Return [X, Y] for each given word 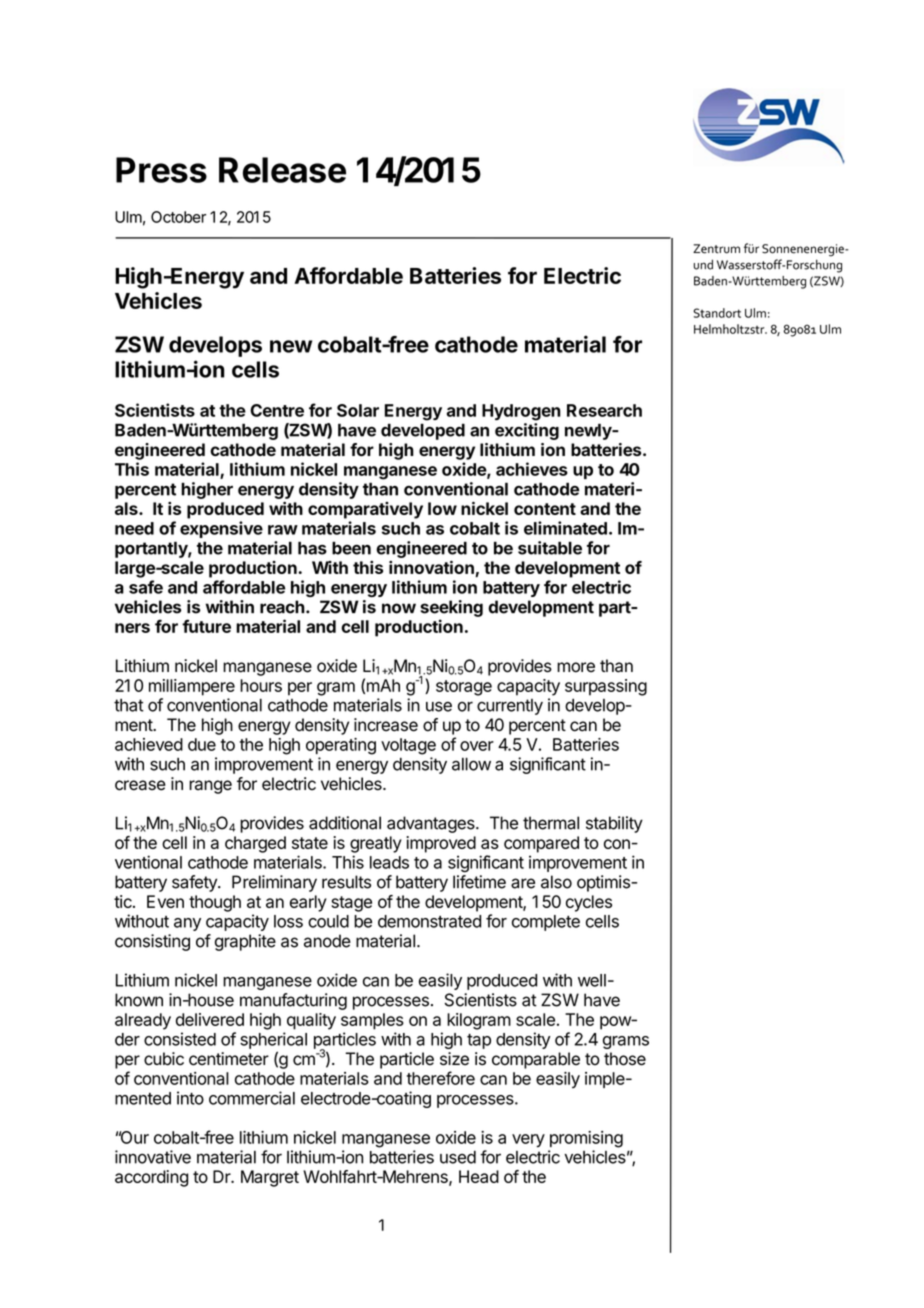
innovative [153, 1157]
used [458, 1157]
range [210, 787]
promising [586, 1139]
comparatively [365, 510]
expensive [221, 529]
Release [282, 170]
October [178, 217]
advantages [432, 824]
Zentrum [716, 249]
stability [614, 824]
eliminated [565, 528]
